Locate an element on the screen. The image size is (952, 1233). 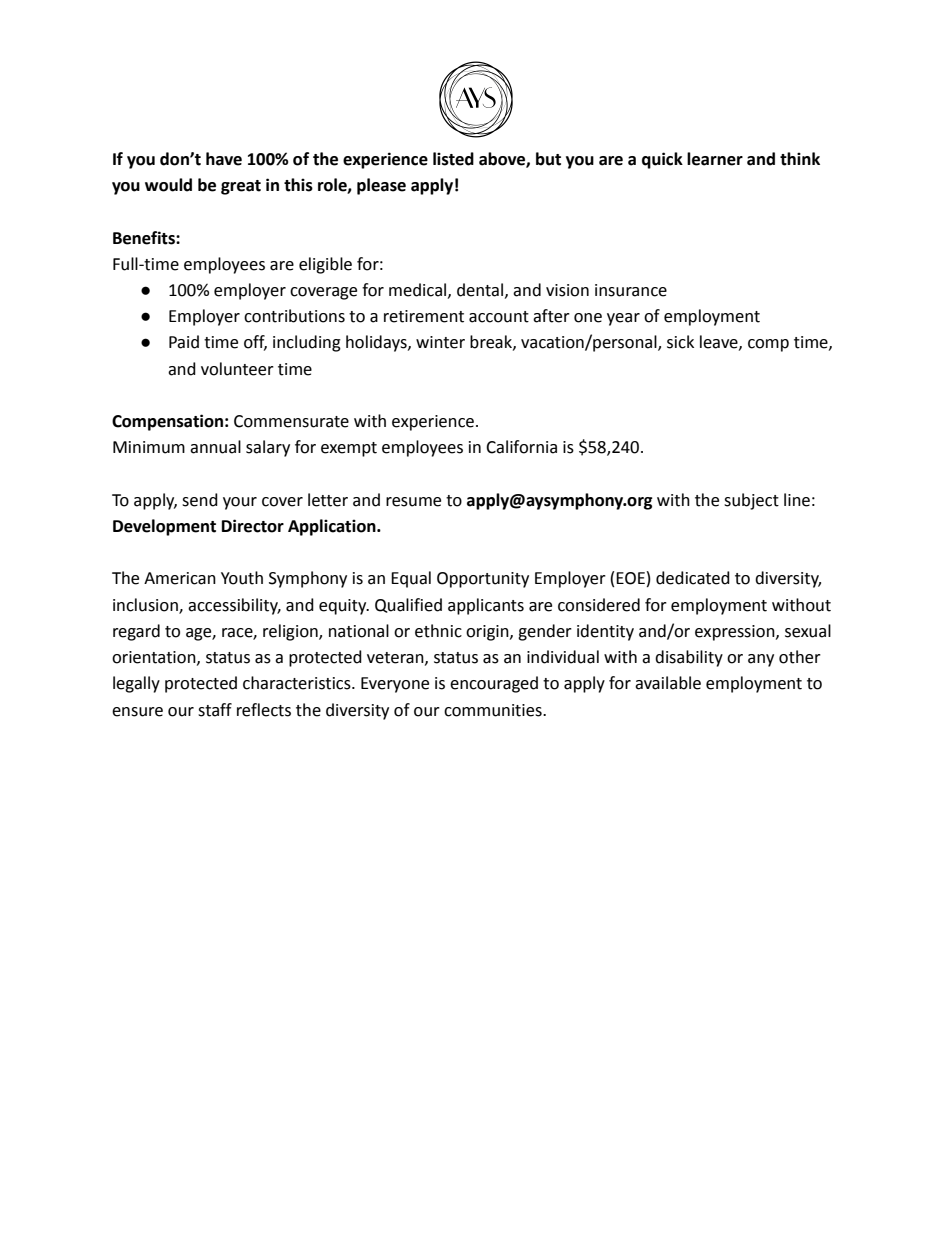
California is located at coordinates (521, 447).
